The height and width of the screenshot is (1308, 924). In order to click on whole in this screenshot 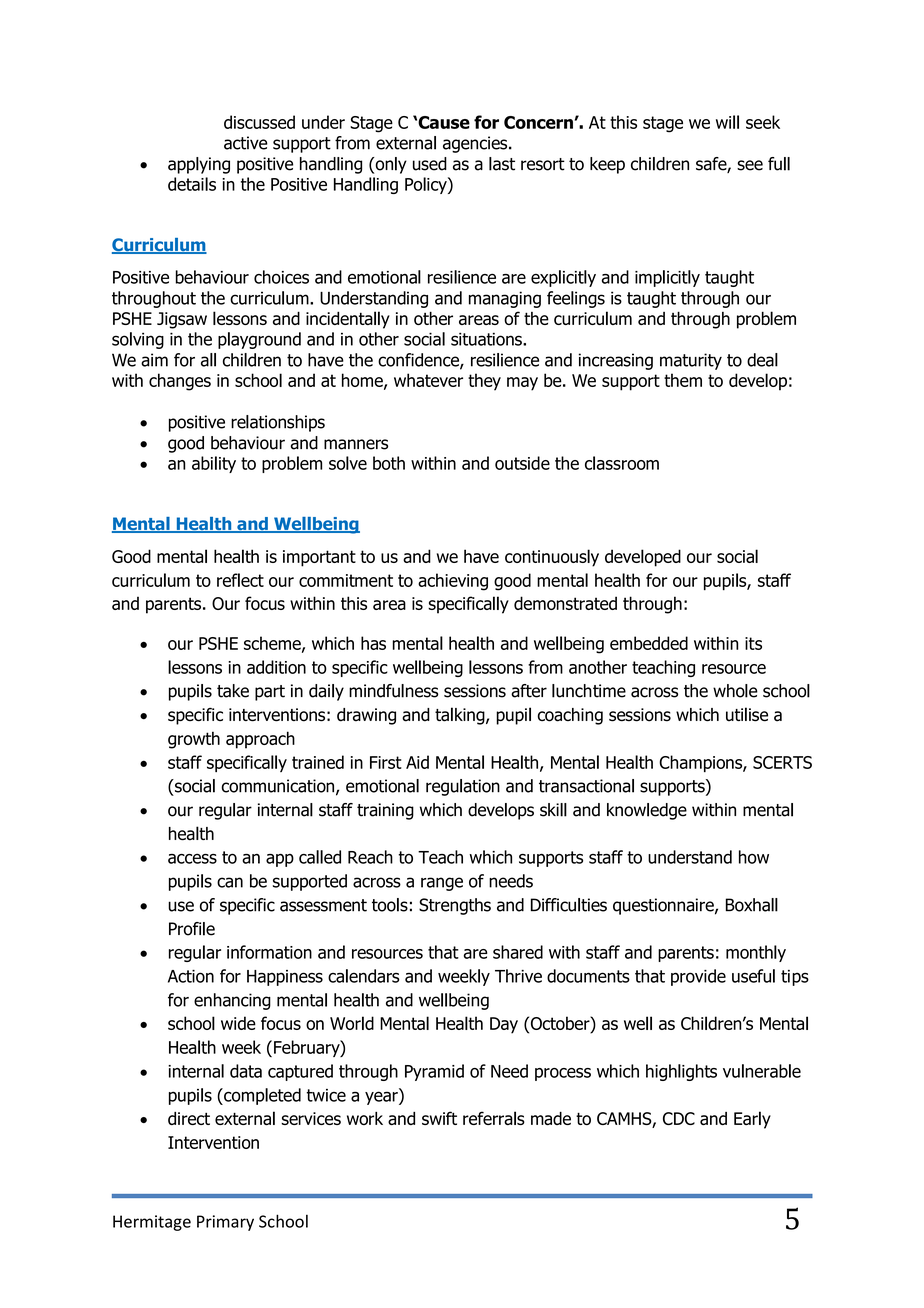, I will do `click(735, 691)`.
